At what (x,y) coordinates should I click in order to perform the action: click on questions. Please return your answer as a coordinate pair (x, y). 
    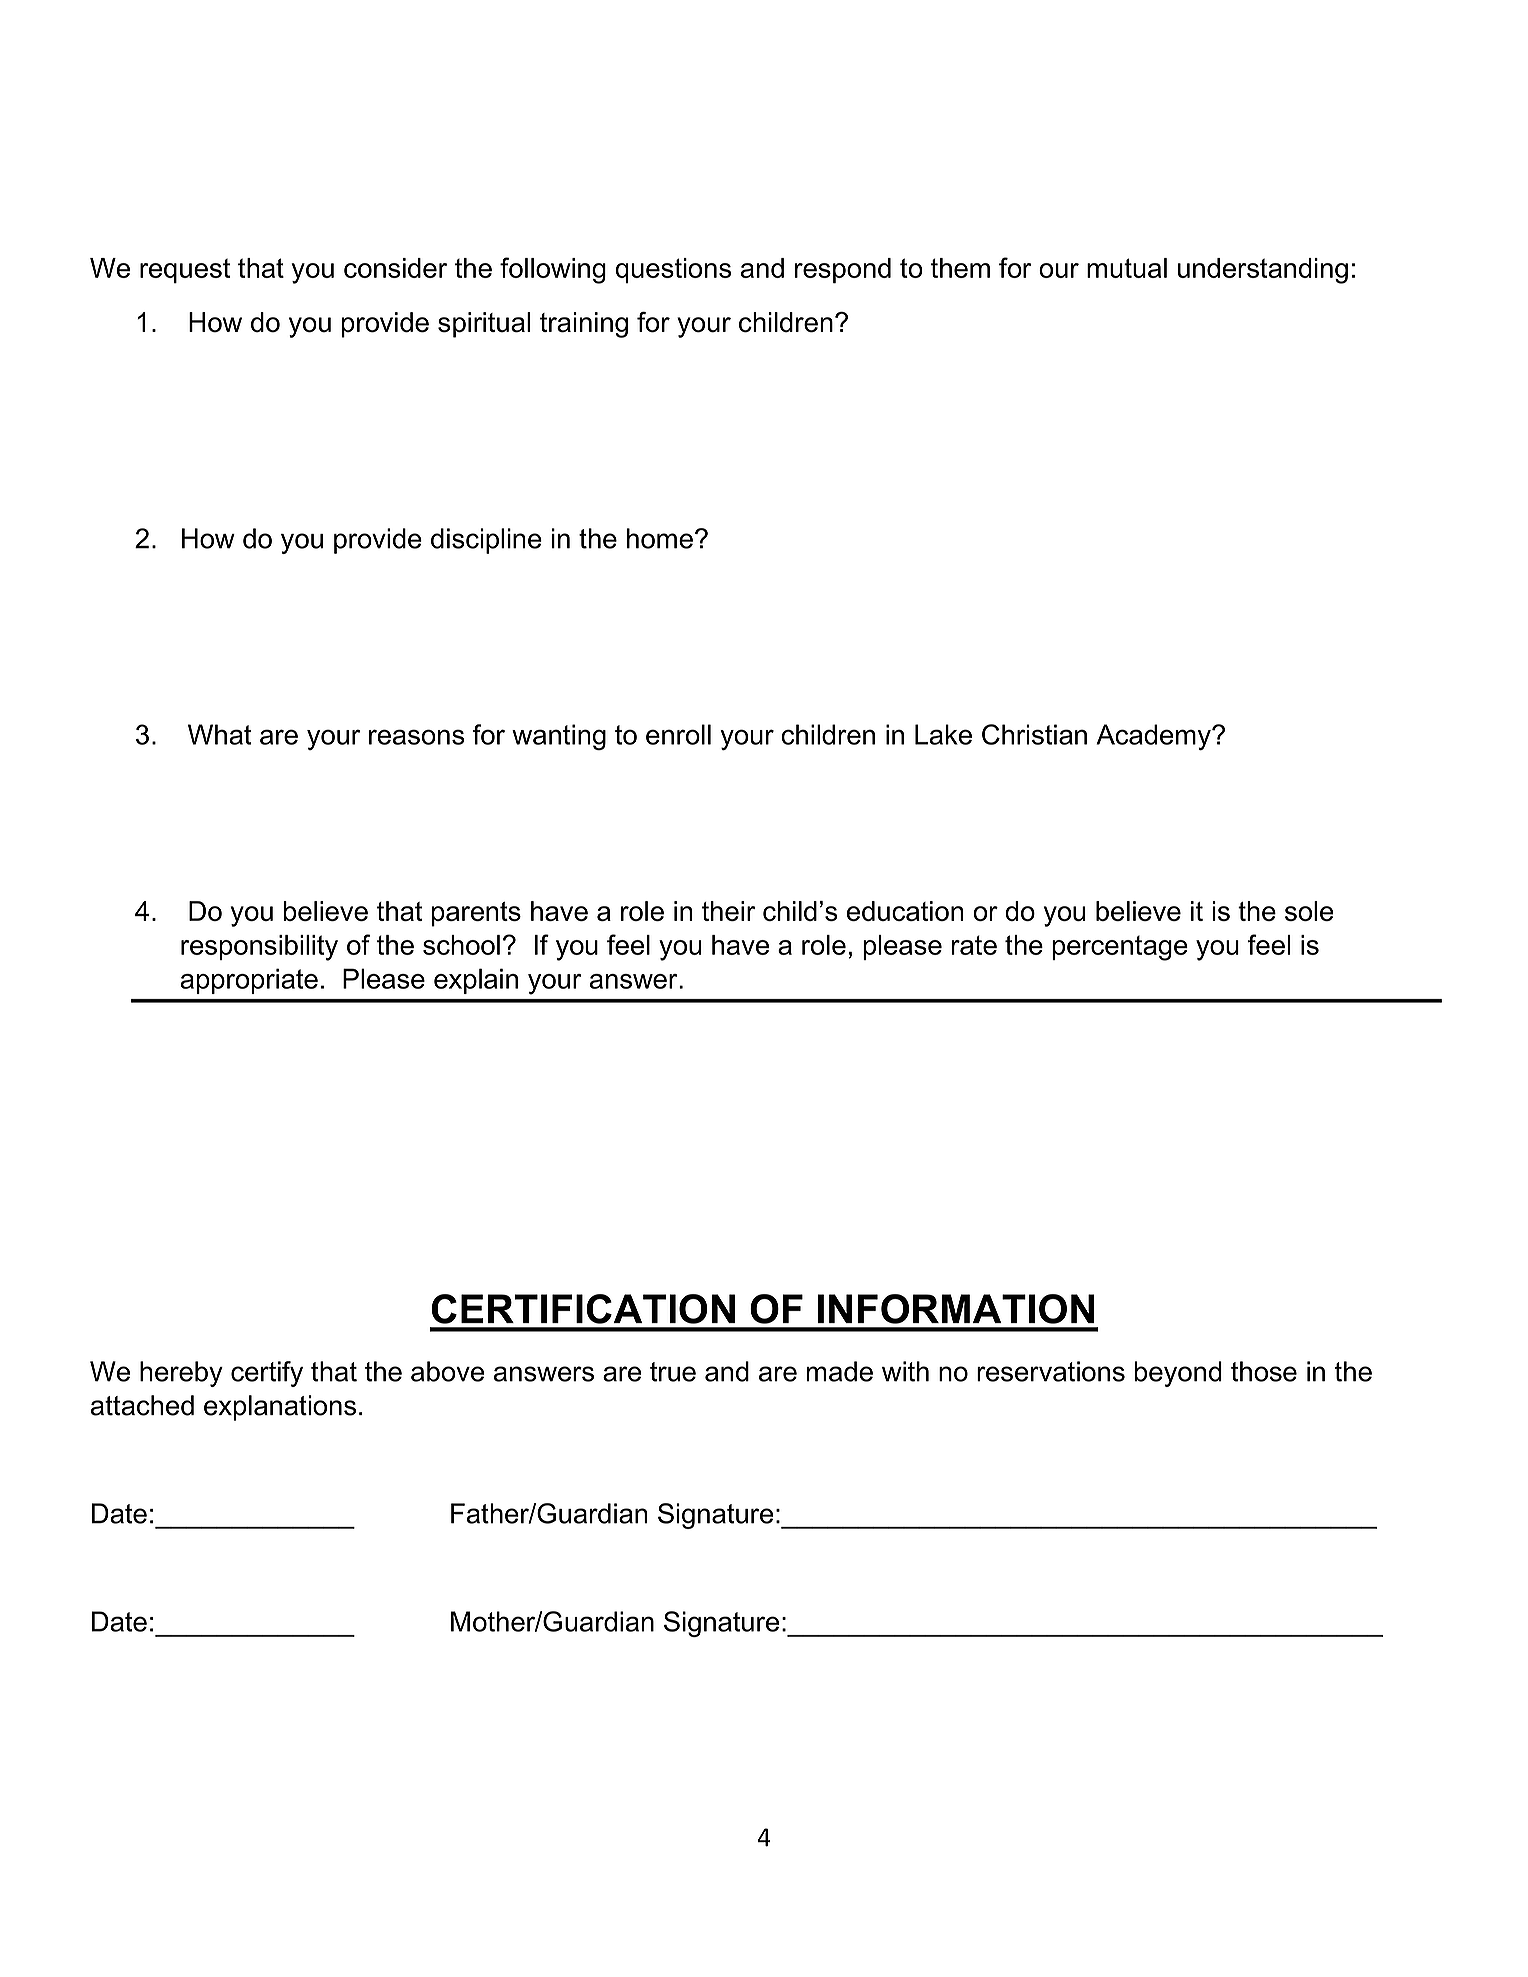
    Looking at the image, I should click on (673, 270).
